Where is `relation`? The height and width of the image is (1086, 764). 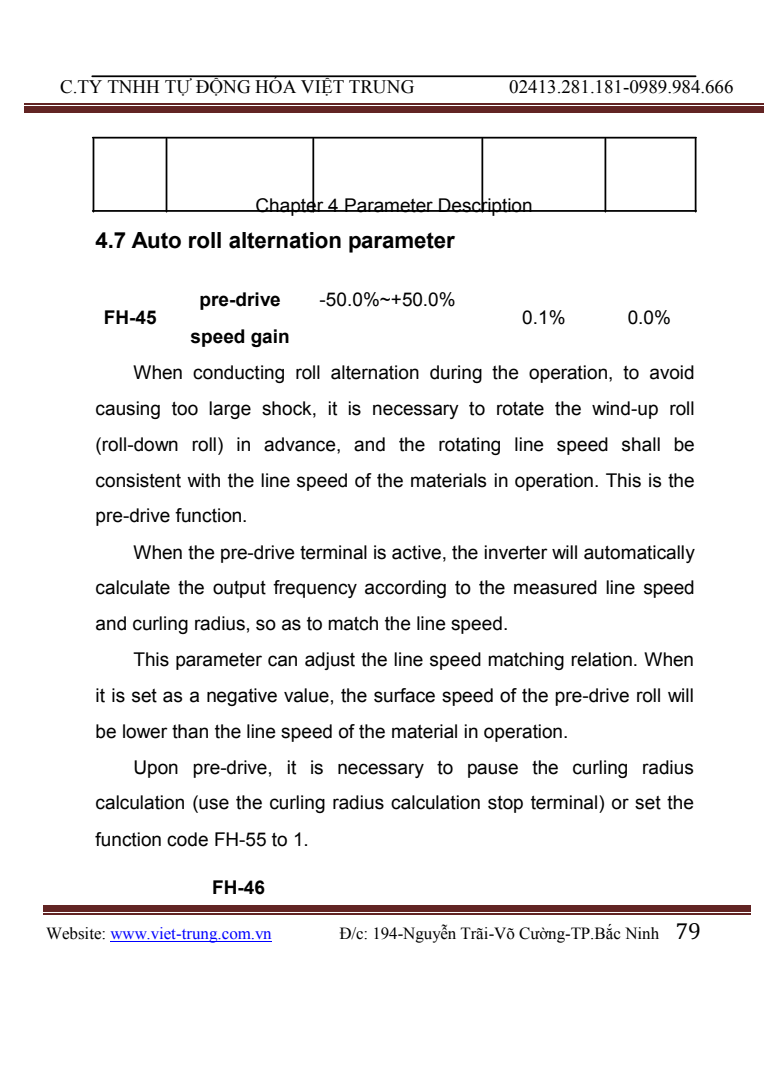 relation is located at coordinates (601, 659).
